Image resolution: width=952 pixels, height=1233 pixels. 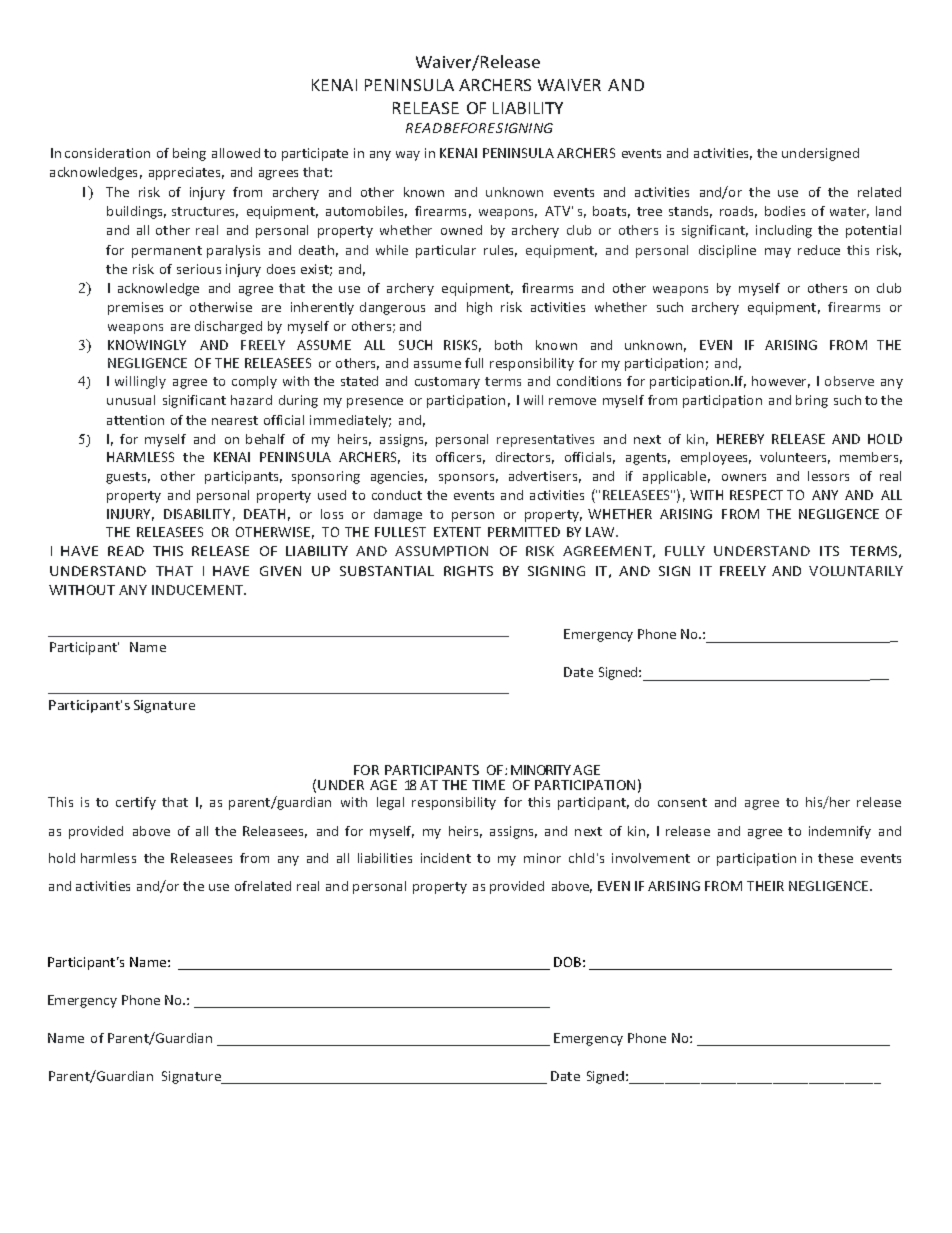 What do you see at coordinates (199, 590) in the image?
I see `INDUCEMENT` at bounding box center [199, 590].
